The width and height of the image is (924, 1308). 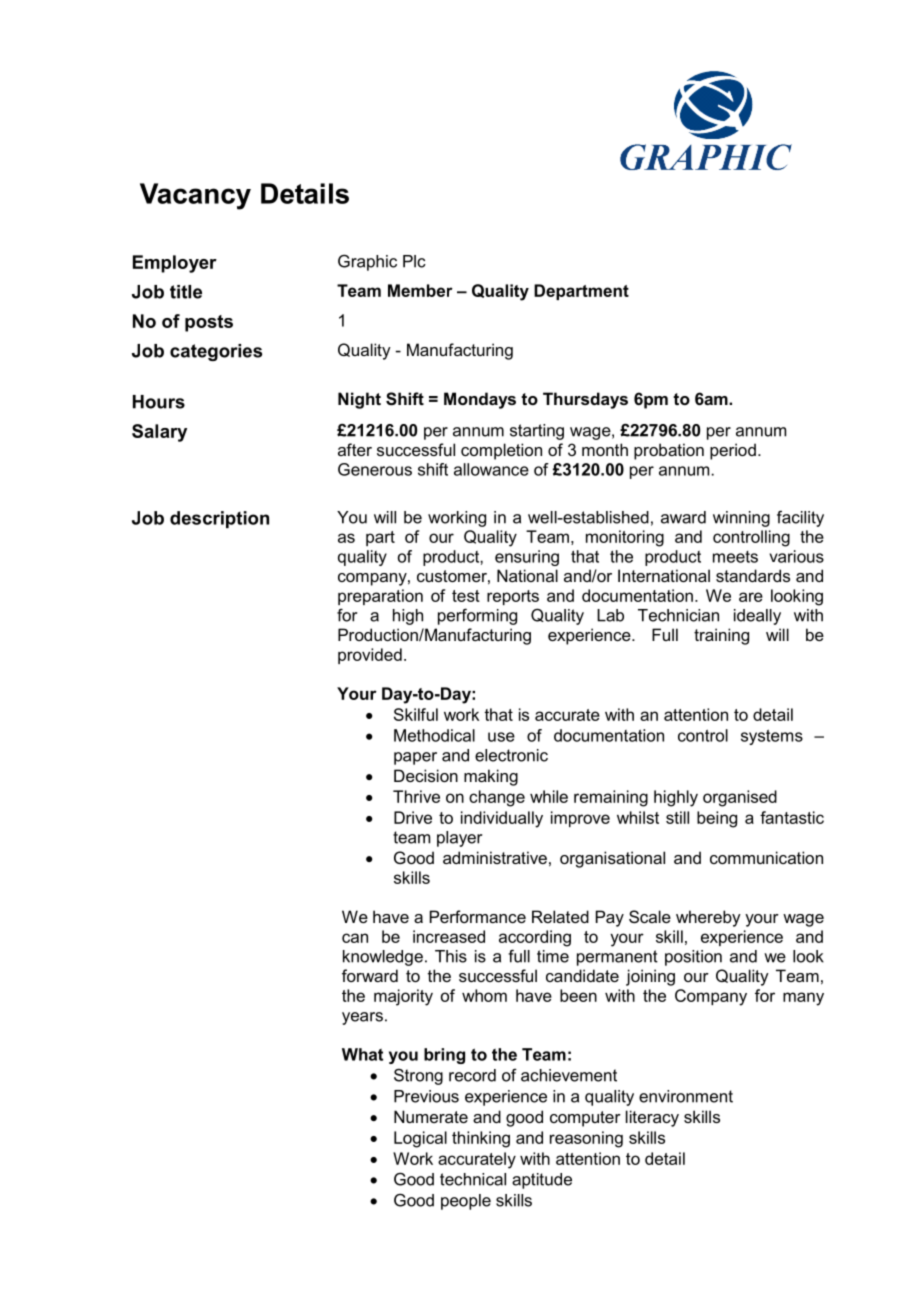 What do you see at coordinates (195, 196) in the image?
I see `Vacancy` at bounding box center [195, 196].
